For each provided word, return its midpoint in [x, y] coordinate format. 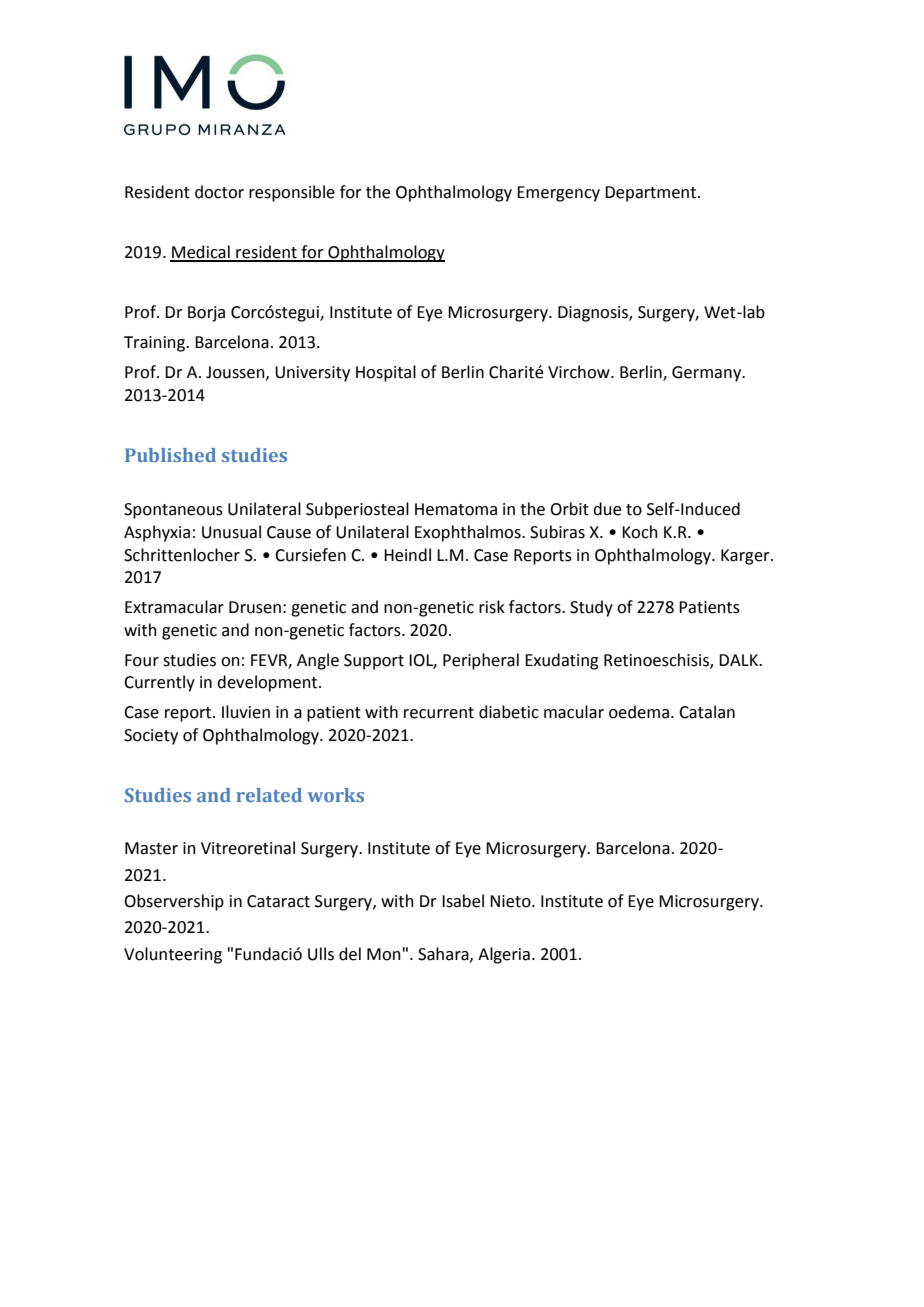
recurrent [439, 713]
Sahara [444, 954]
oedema [639, 712]
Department [652, 194]
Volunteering [173, 955]
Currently [159, 683]
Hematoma [456, 509]
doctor [219, 192]
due [607, 509]
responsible [292, 193]
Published [170, 455]
